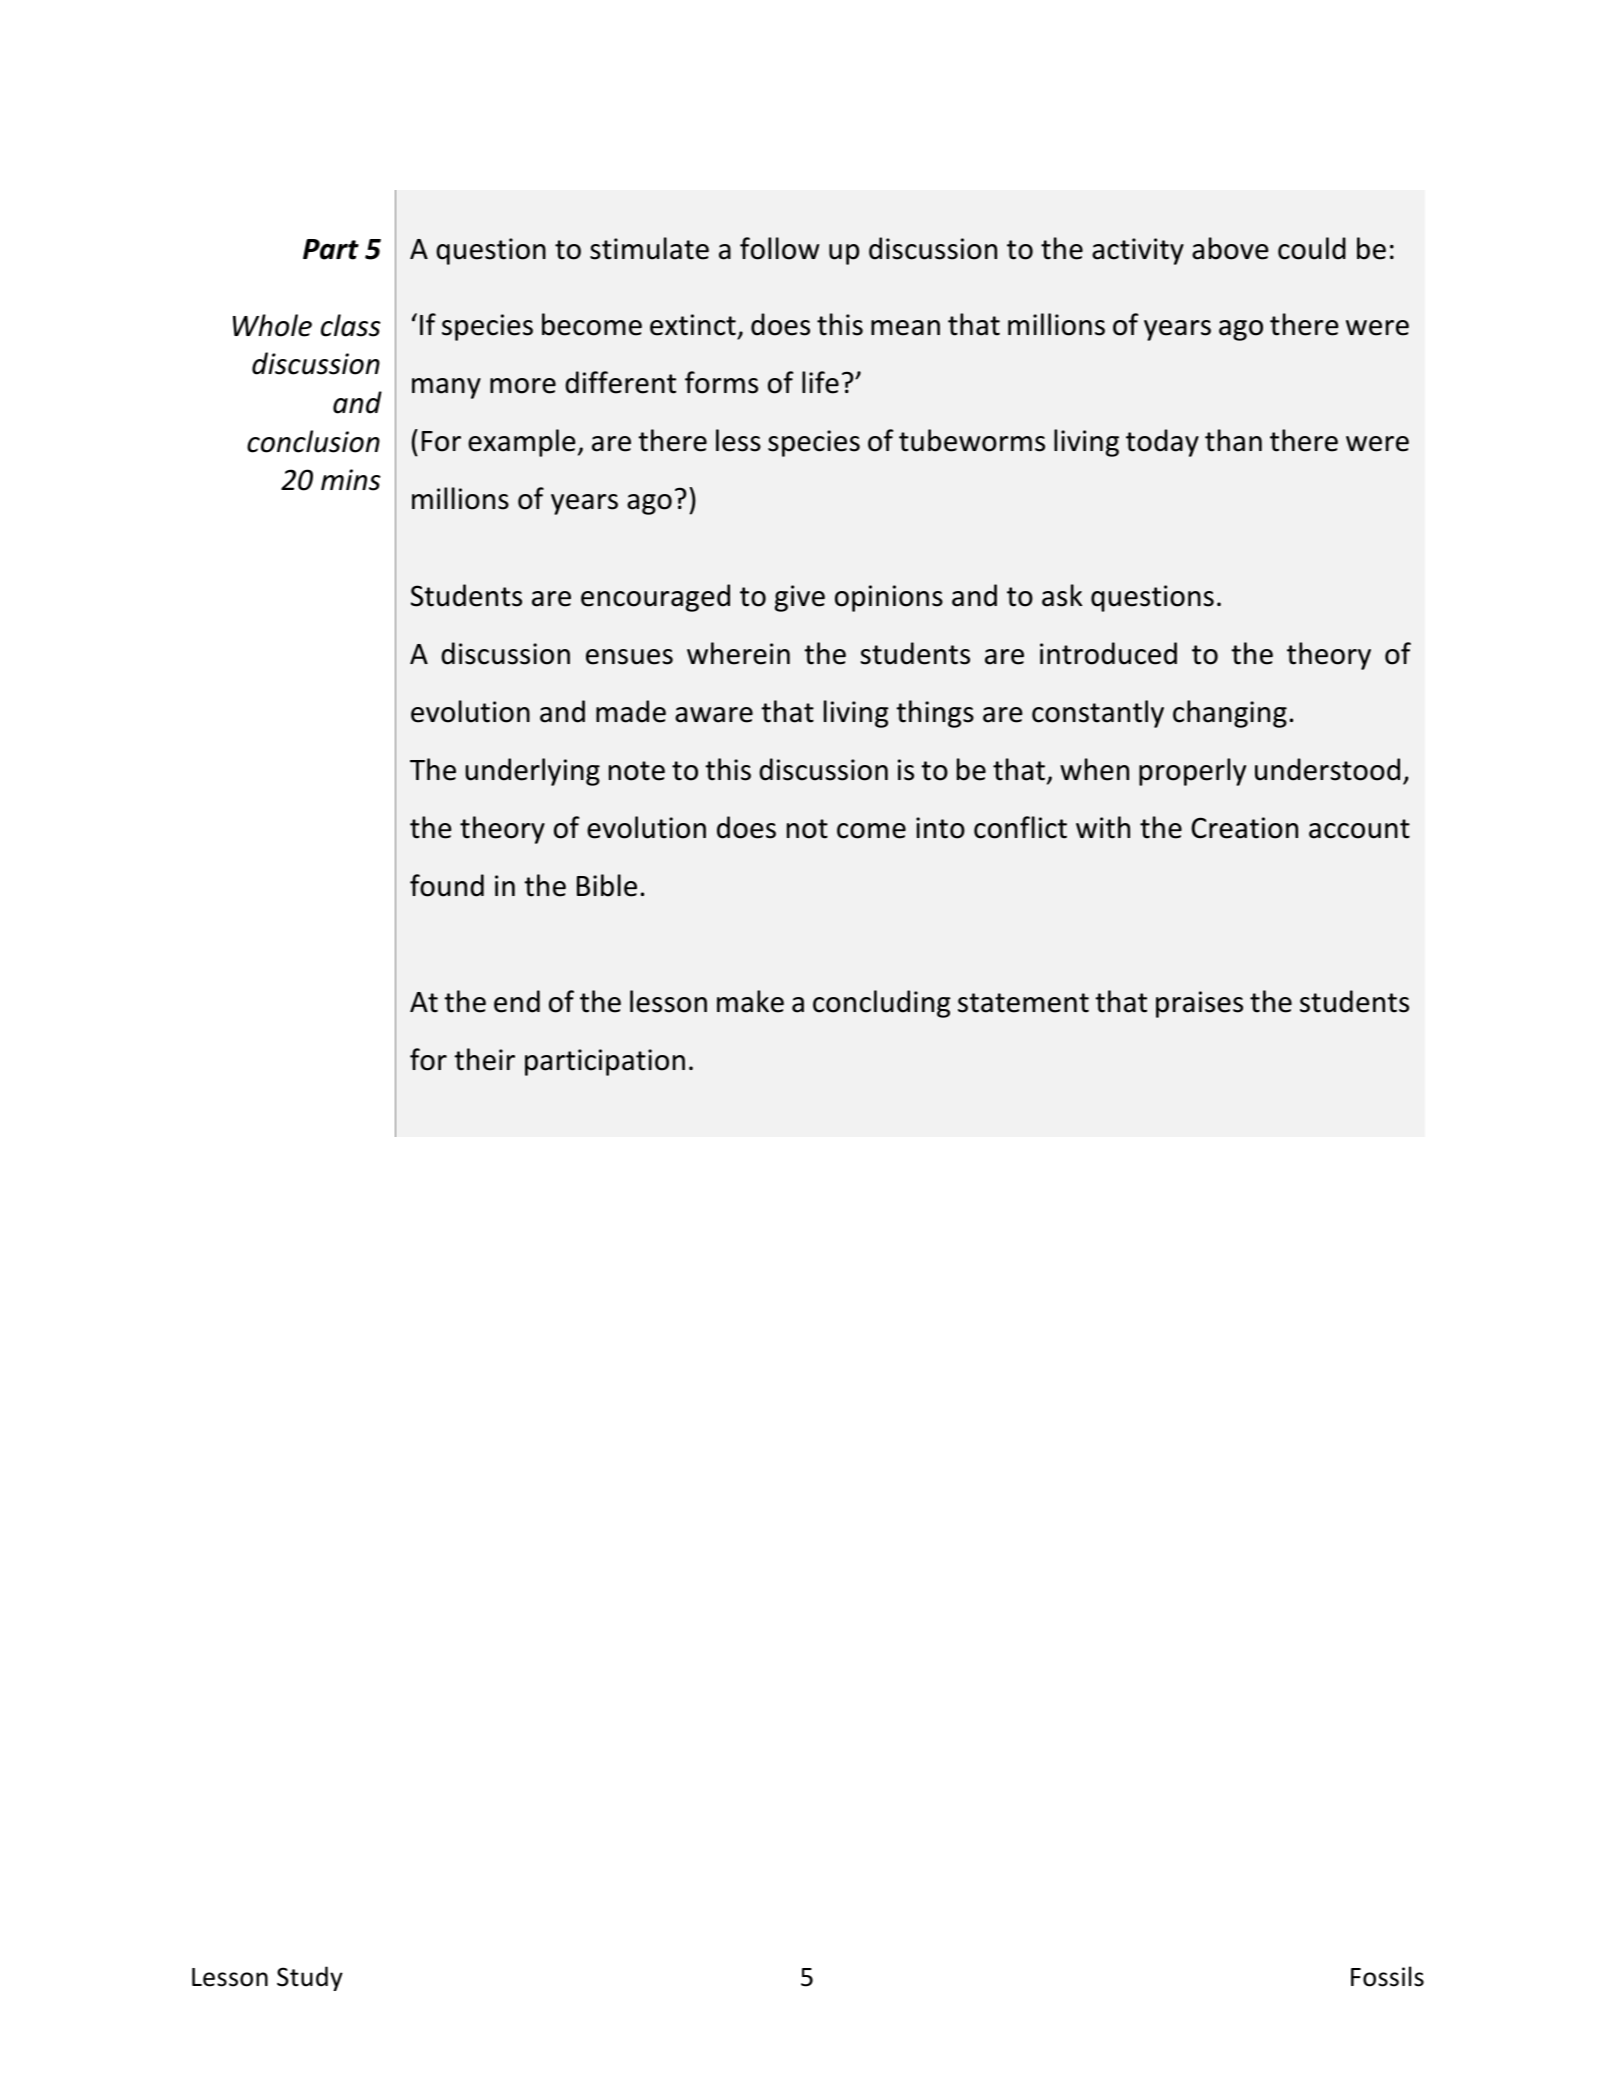  I want to click on praises, so click(1199, 1004).
